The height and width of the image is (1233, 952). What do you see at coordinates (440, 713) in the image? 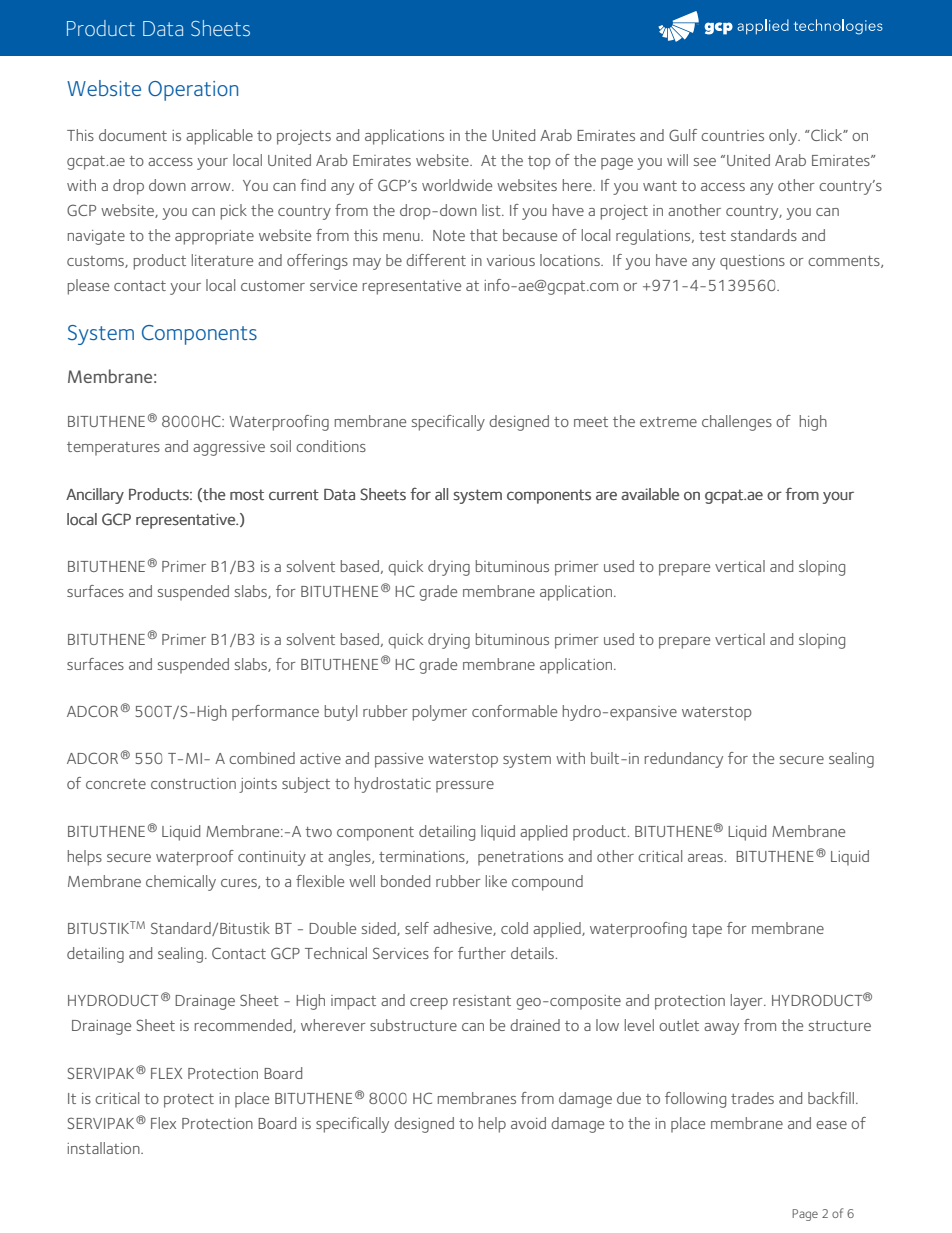
I see `polymer` at bounding box center [440, 713].
